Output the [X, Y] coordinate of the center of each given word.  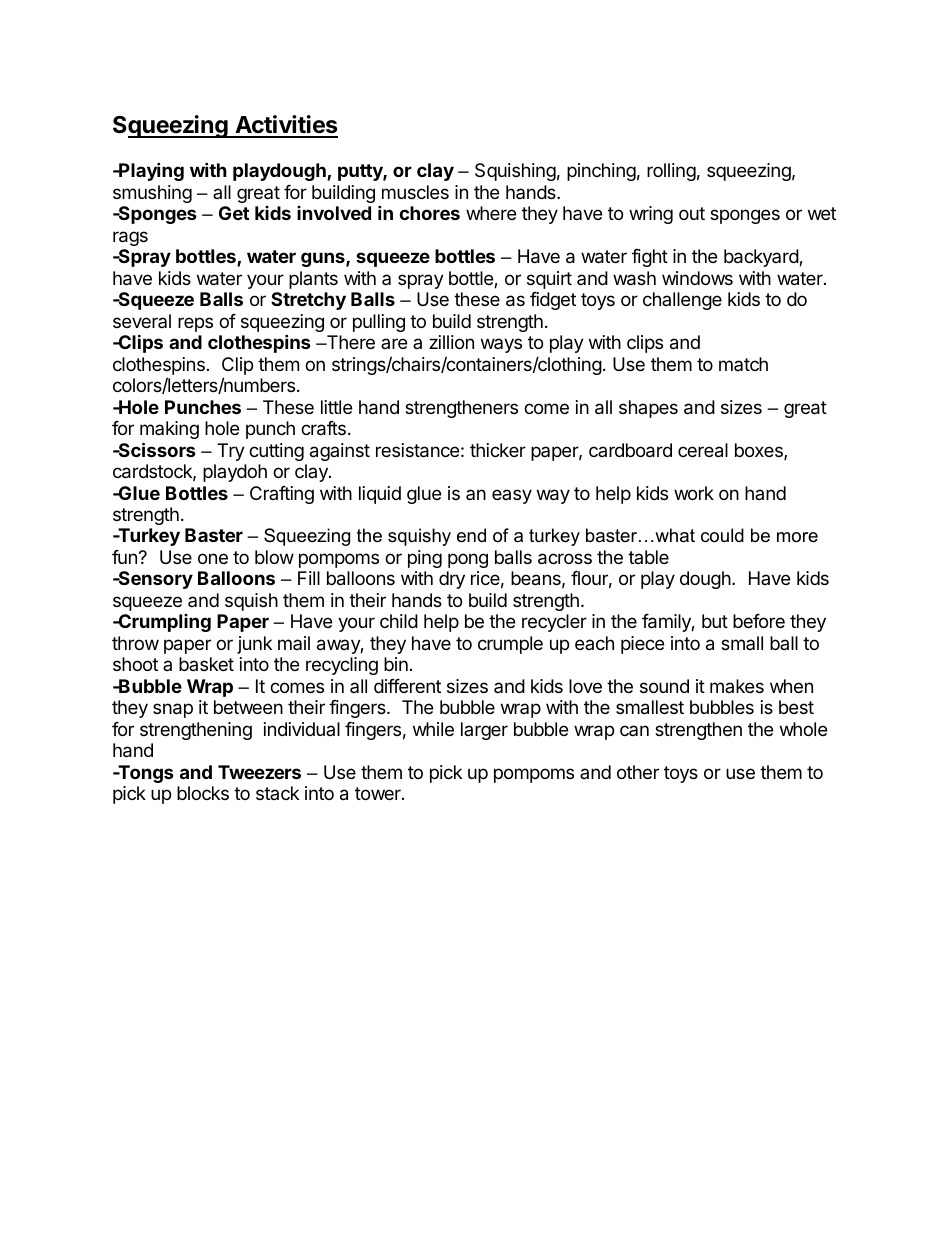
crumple [510, 645]
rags [130, 238]
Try [231, 452]
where [491, 213]
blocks [203, 793]
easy [512, 496]
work [694, 493]
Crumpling [164, 623]
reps [195, 324]
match [743, 364]
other [638, 772]
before [759, 621]
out [692, 213]
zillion [451, 342]
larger [484, 731]
